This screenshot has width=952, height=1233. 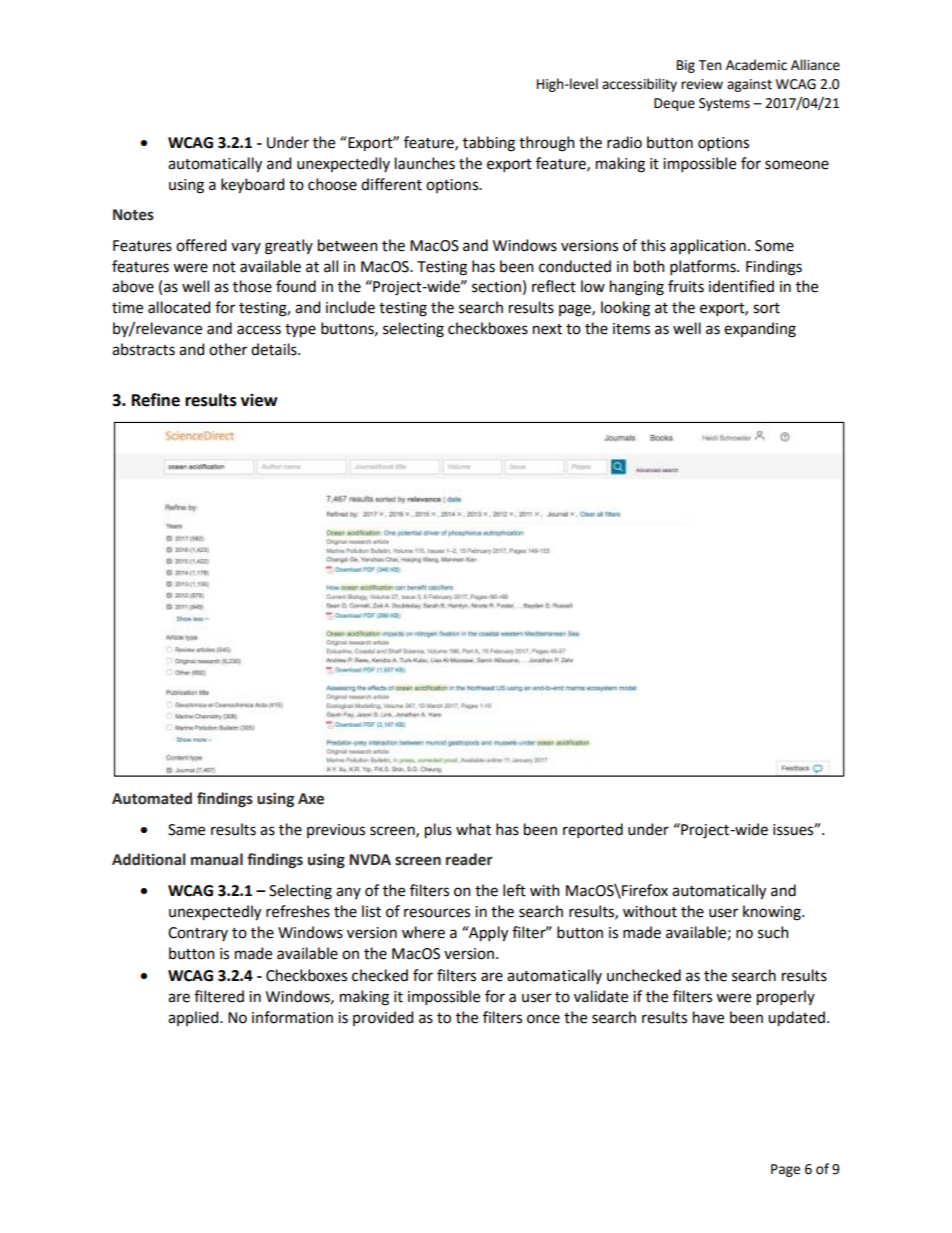 What do you see at coordinates (760, 330) in the screenshot?
I see `expanding` at bounding box center [760, 330].
